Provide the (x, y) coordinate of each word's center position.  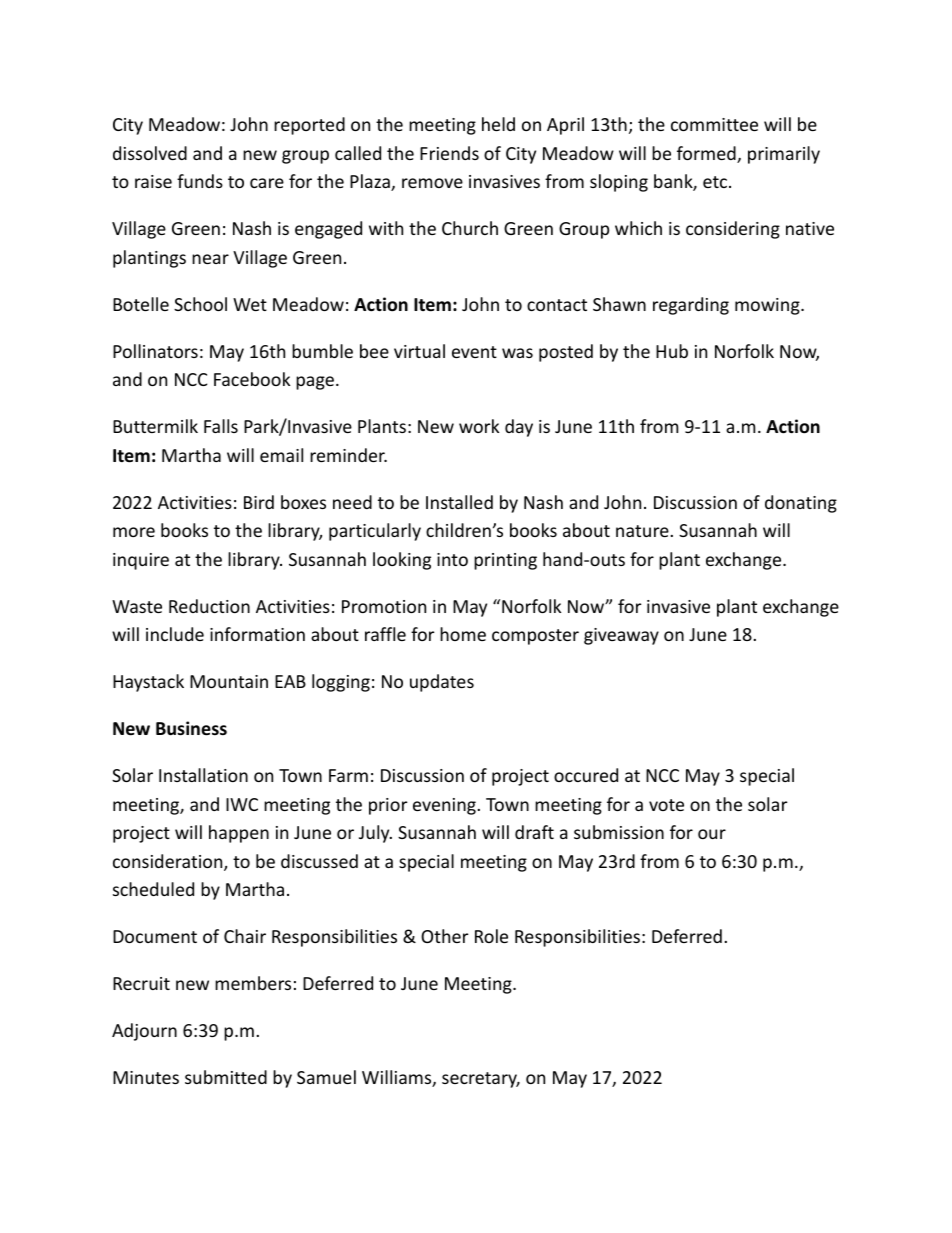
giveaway (621, 636)
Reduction (209, 606)
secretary (481, 1080)
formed (707, 154)
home (463, 634)
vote (666, 805)
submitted (226, 1077)
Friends (449, 153)
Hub (672, 351)
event (474, 352)
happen (239, 834)
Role (491, 936)
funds (200, 181)
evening (445, 806)
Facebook (252, 379)
